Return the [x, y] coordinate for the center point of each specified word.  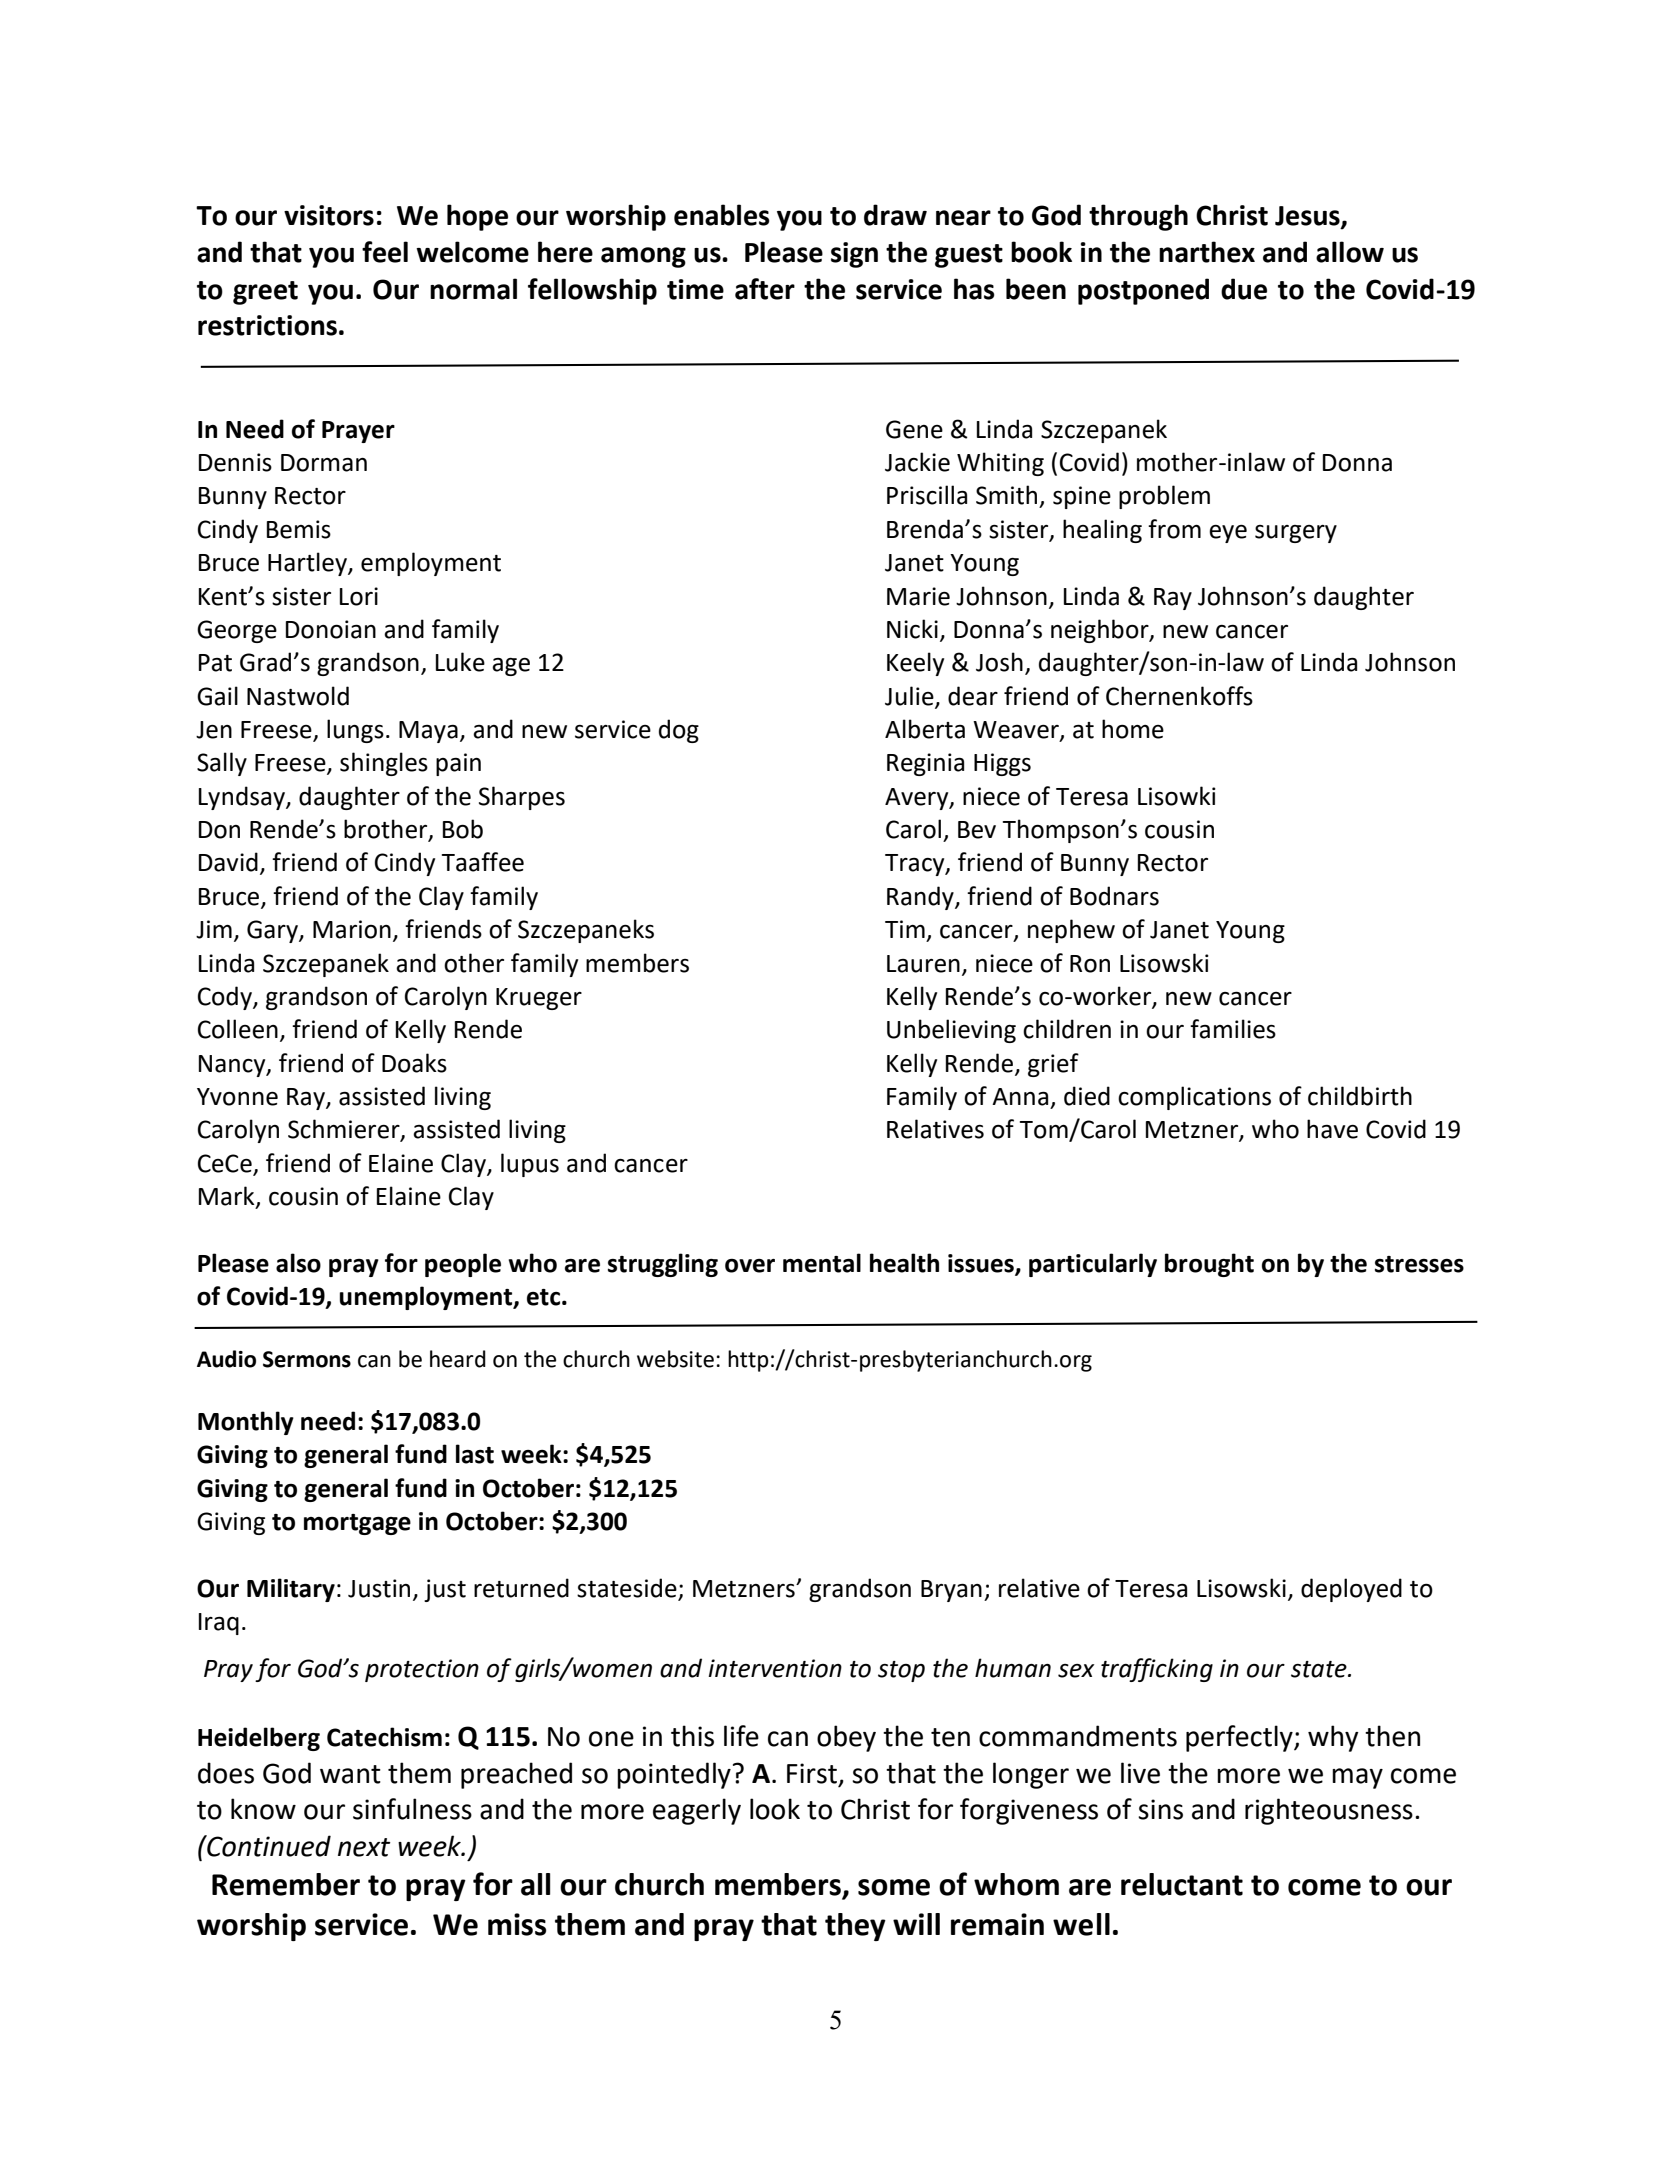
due [1244, 289]
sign [854, 255]
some [894, 1887]
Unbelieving [951, 1031]
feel [385, 252]
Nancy [233, 1066]
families [1233, 1029]
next [364, 1847]
